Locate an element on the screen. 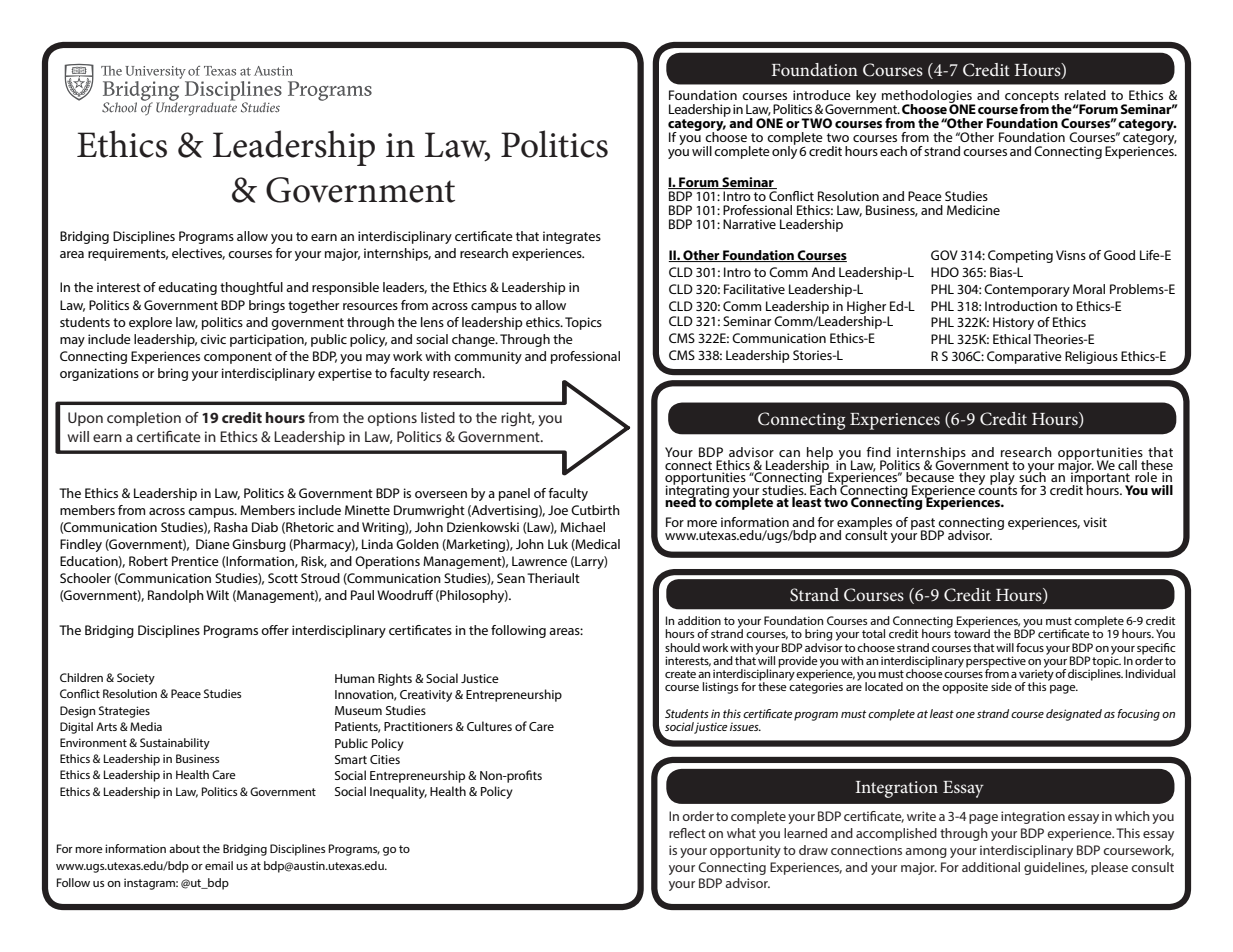 The height and width of the screenshot is (952, 1233). about is located at coordinates (184, 848).
